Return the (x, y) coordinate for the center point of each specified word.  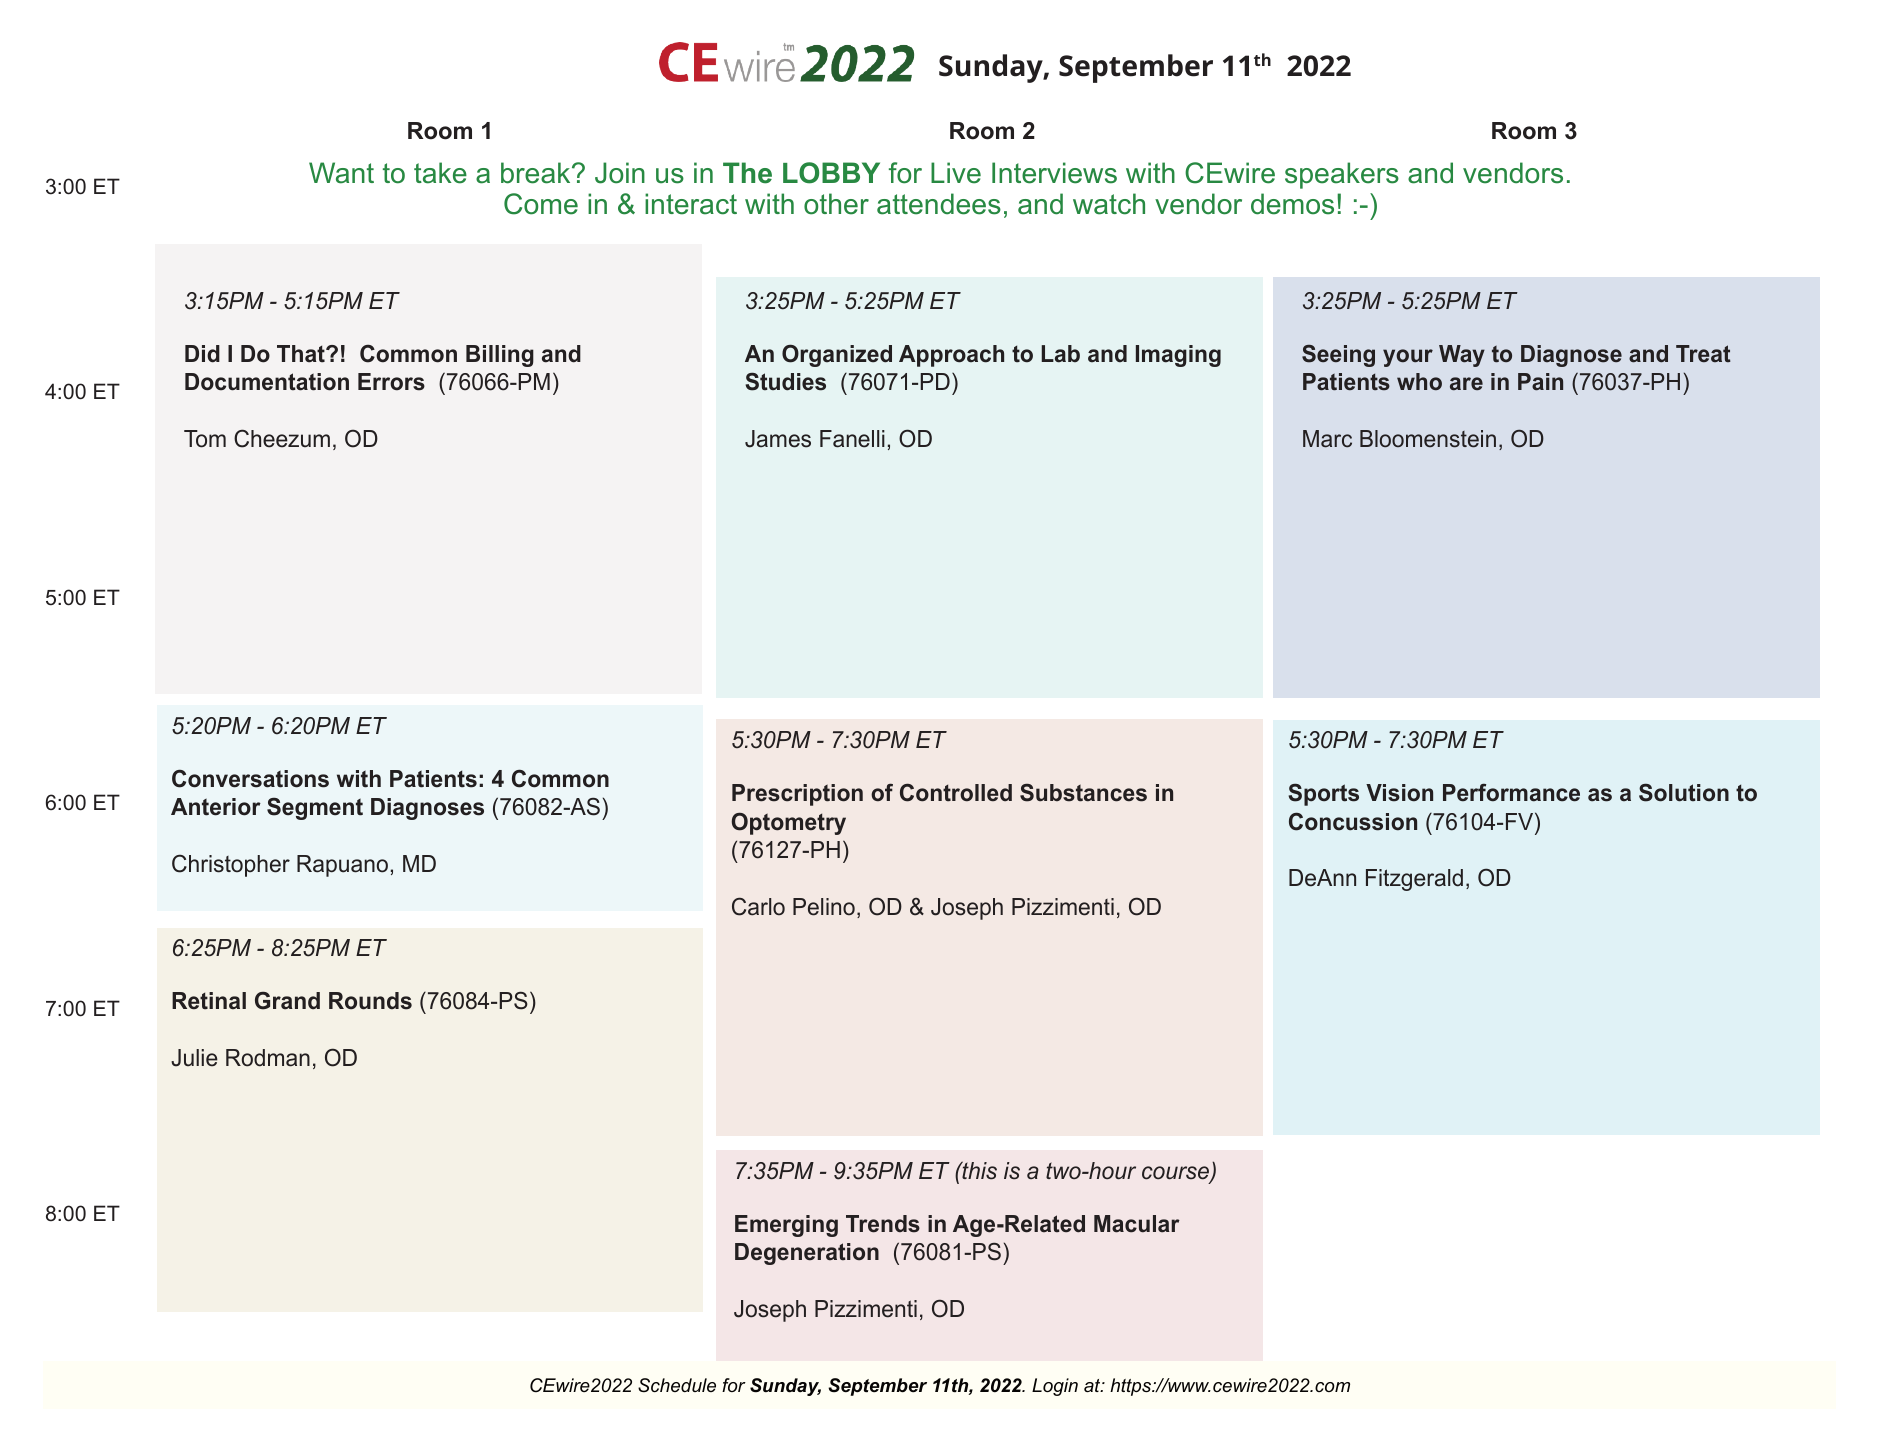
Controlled (956, 792)
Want (341, 173)
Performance (1511, 792)
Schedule (677, 1385)
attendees (939, 204)
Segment (315, 808)
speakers (1342, 175)
